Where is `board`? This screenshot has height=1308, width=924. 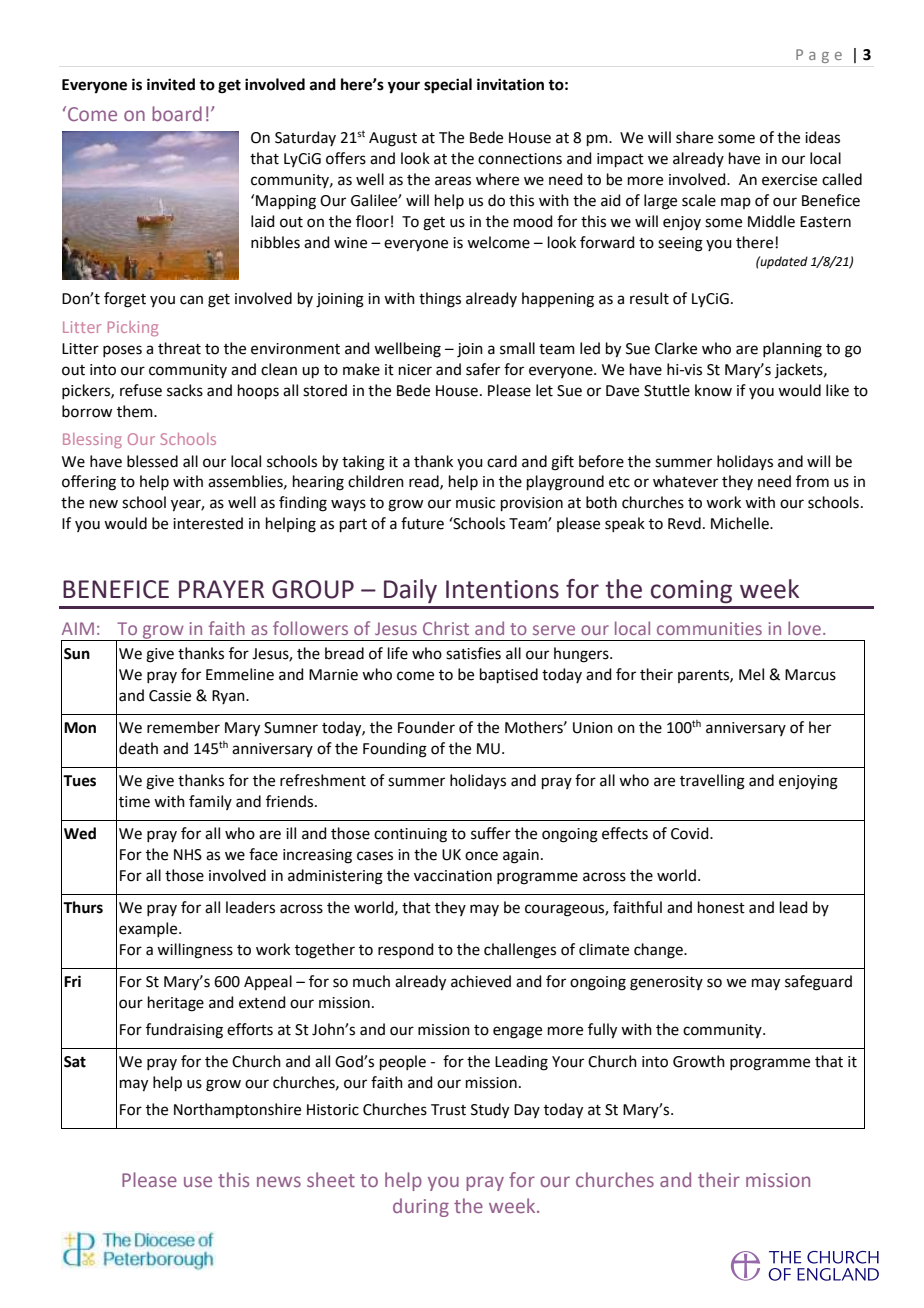 board is located at coordinates (177, 113).
